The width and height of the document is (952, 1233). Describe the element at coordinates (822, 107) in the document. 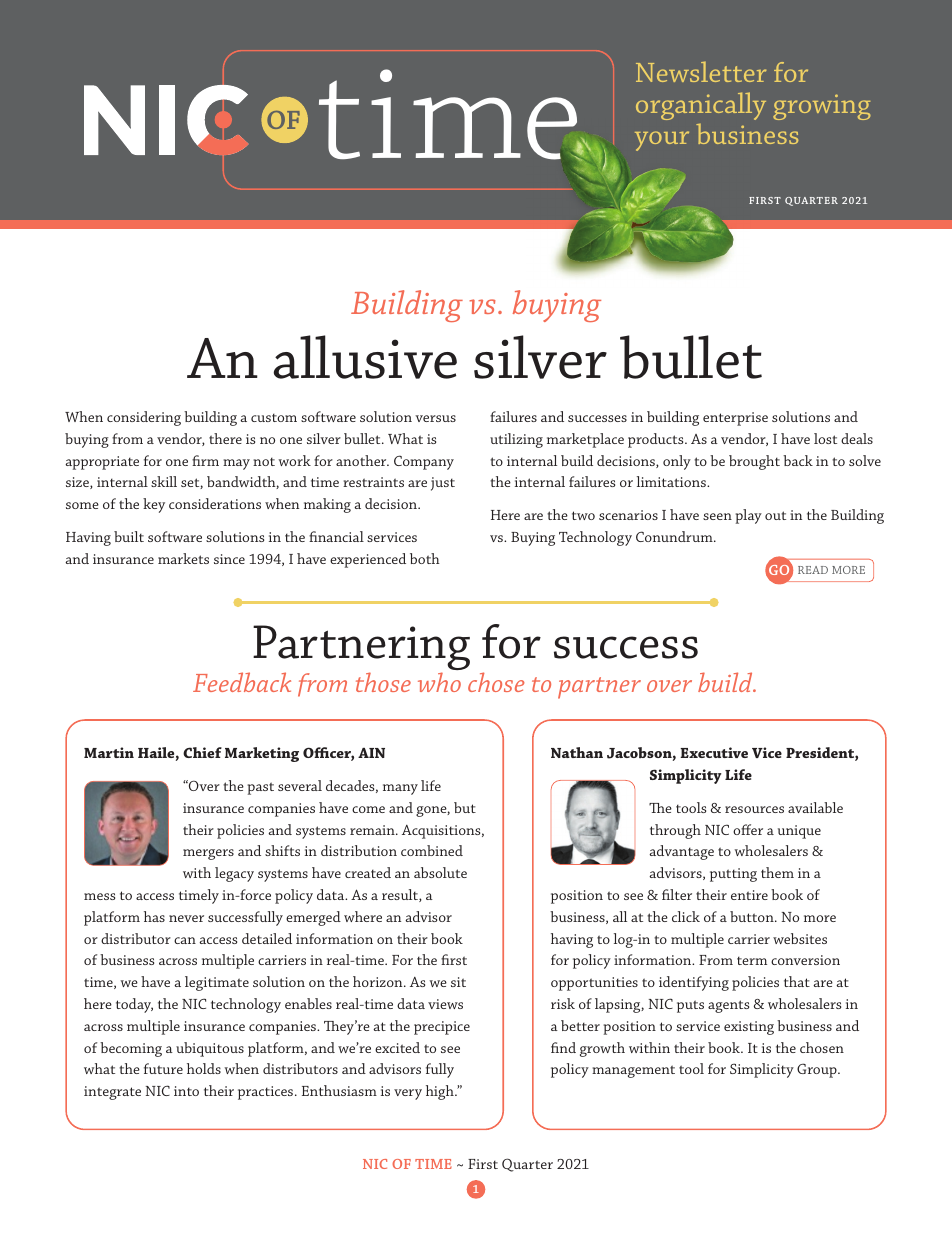

I see `growing` at that location.
